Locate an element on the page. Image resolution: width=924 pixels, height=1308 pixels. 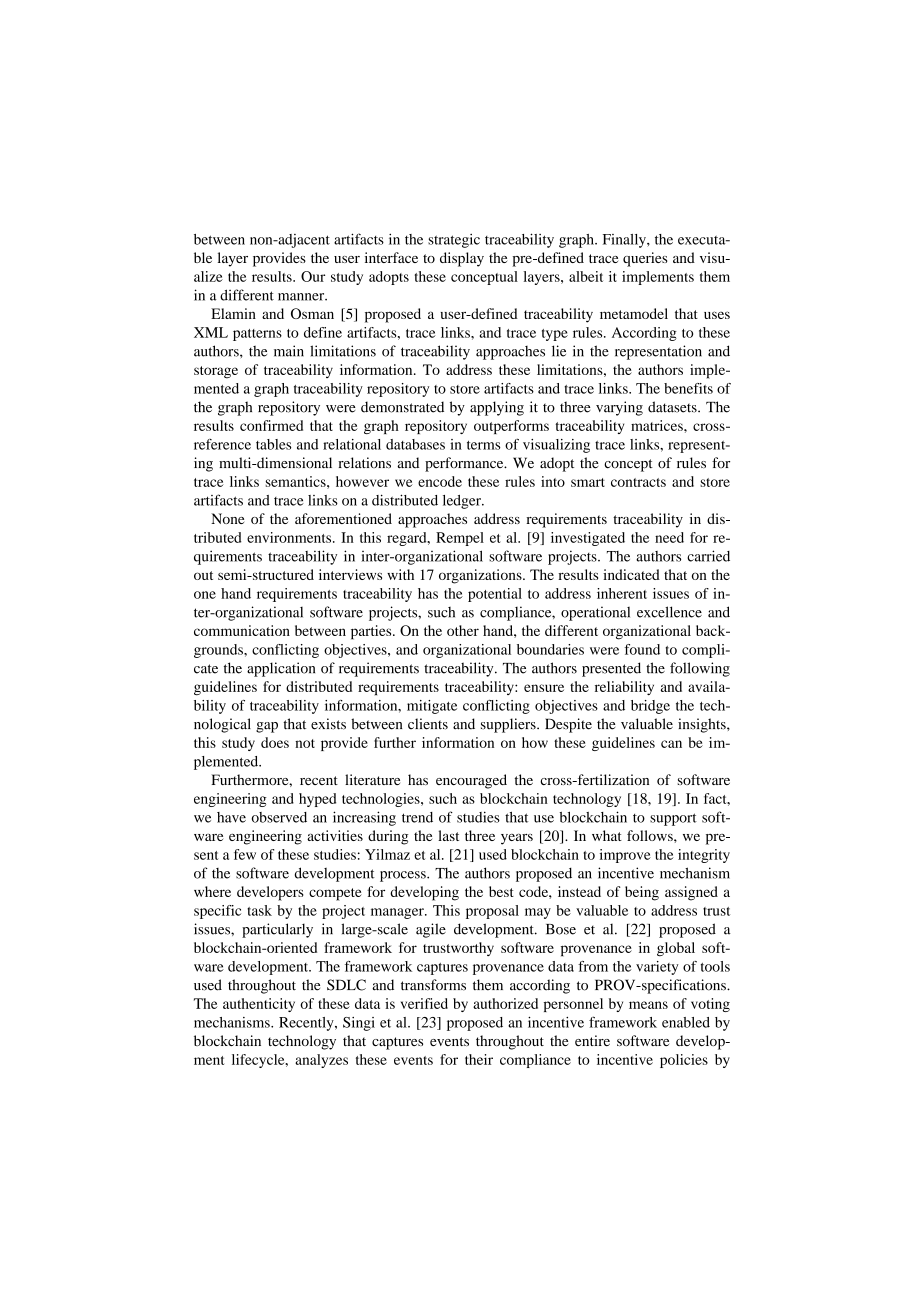
few is located at coordinates (245, 854).
